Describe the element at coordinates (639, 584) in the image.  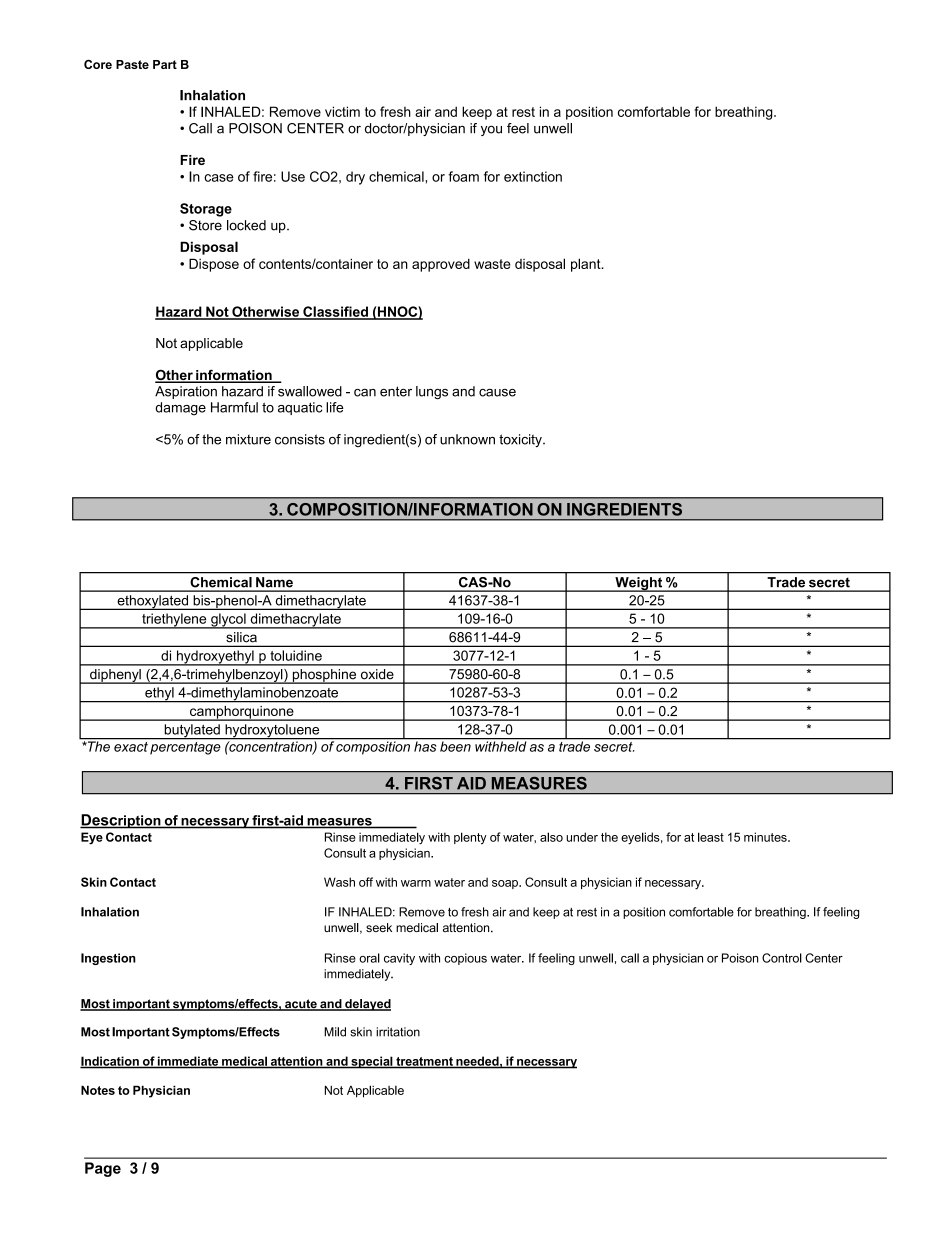
I see `Weight` at that location.
